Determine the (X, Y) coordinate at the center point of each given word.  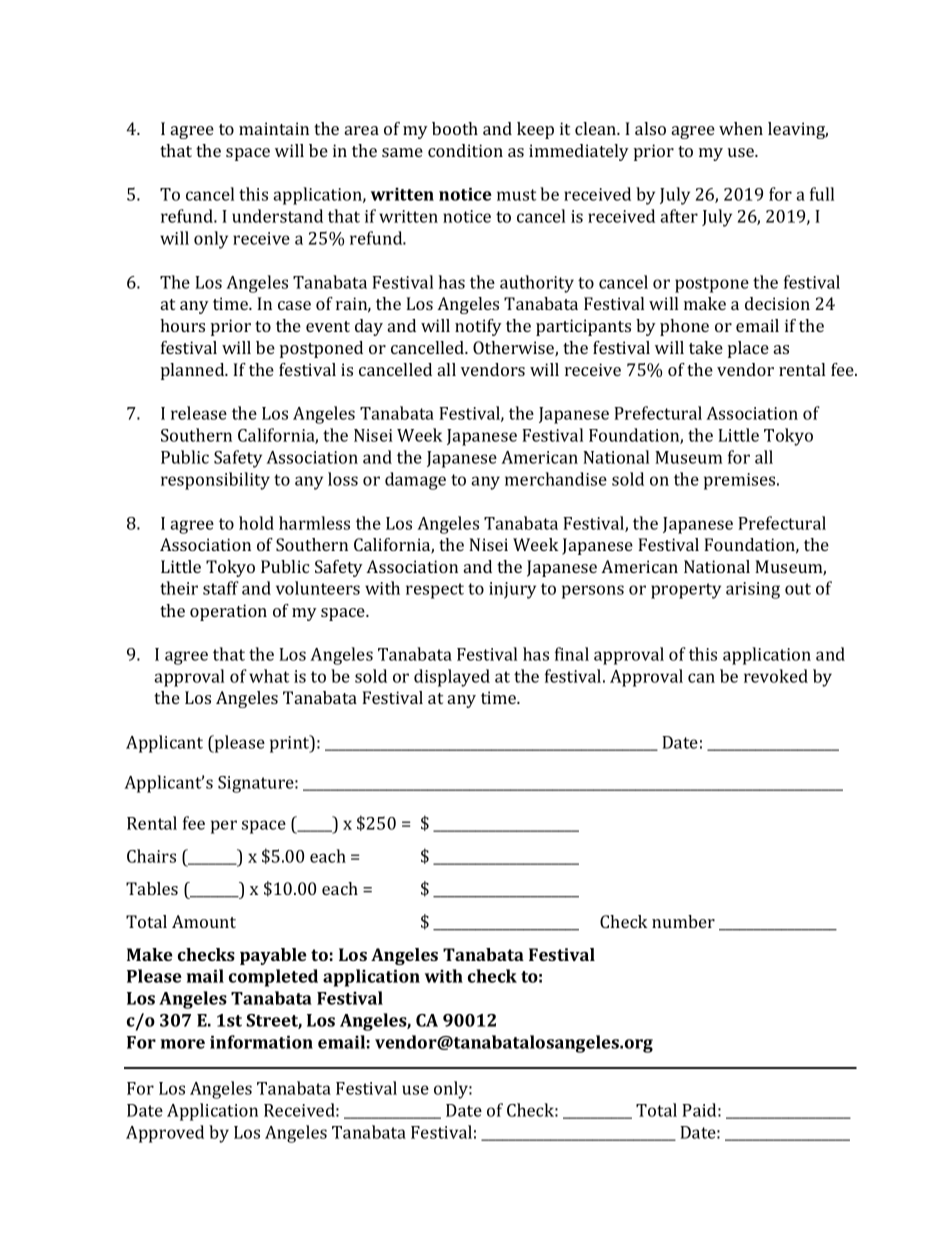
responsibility (215, 481)
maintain (274, 128)
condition (465, 150)
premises (741, 481)
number (683, 921)
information (261, 1042)
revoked (776, 676)
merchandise (556, 479)
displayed (452, 678)
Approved (165, 1134)
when (741, 128)
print (291, 744)
